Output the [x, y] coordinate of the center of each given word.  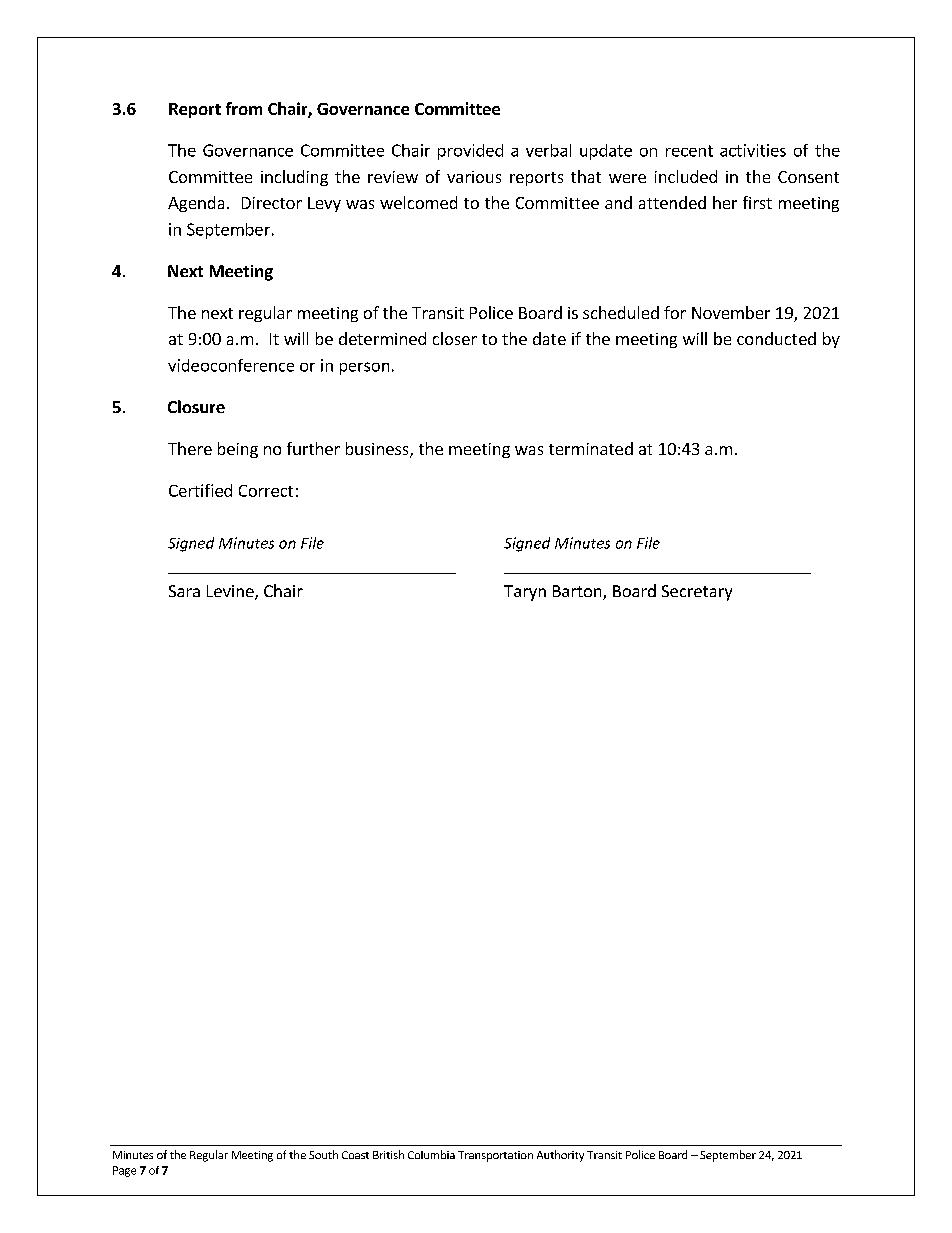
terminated [591, 448]
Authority [560, 1156]
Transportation [495, 1156]
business [378, 450]
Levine [231, 592]
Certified [200, 490]
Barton [578, 592]
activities [753, 150]
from [244, 108]
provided [470, 152]
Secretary [697, 593]
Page [124, 1171]
